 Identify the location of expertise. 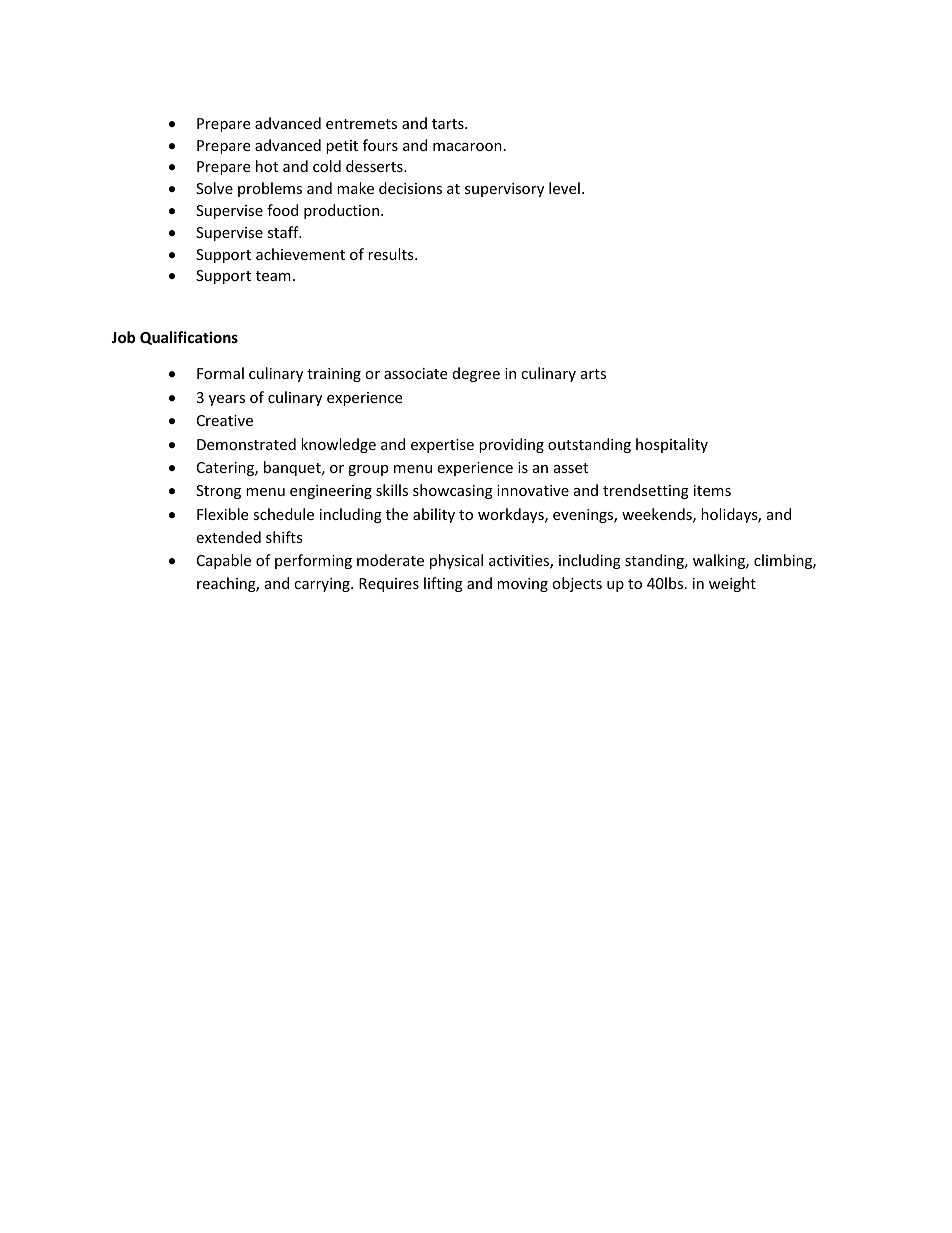
(442, 446).
